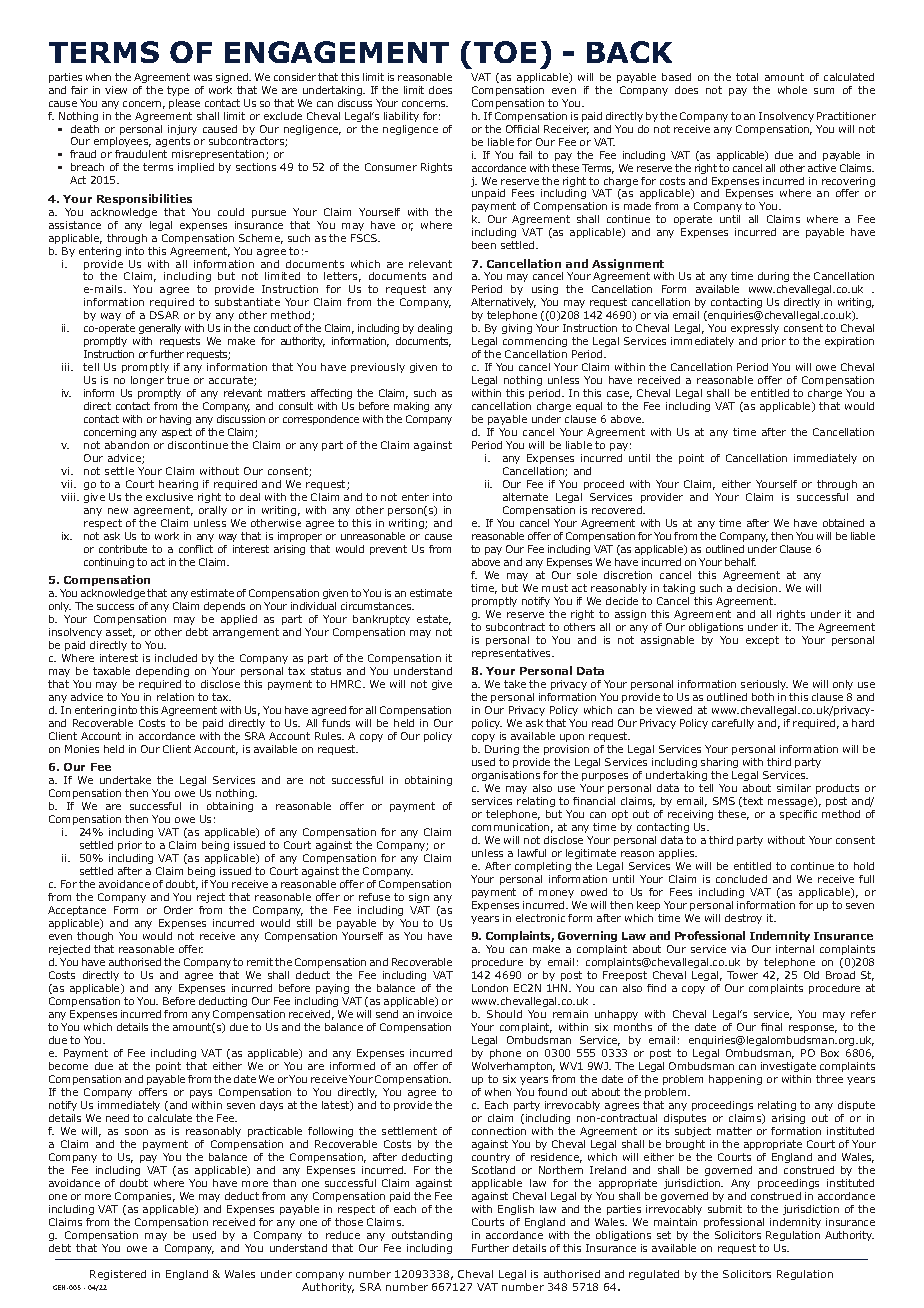  Describe the element at coordinates (792, 90) in the screenshot. I see `whole` at that location.
